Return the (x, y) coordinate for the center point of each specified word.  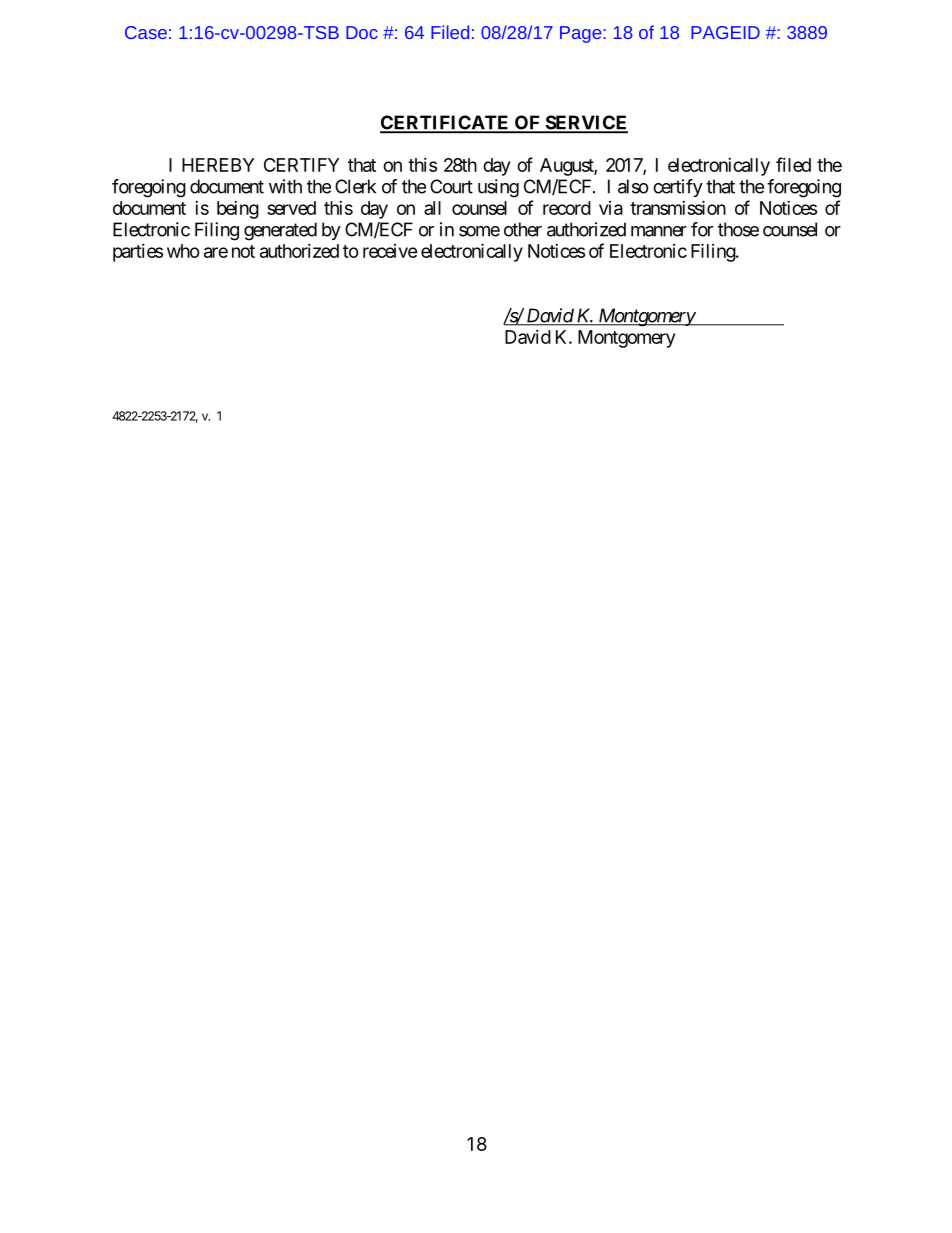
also (633, 186)
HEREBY (218, 165)
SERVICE (585, 123)
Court (451, 186)
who (183, 251)
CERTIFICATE (446, 123)
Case (146, 32)
